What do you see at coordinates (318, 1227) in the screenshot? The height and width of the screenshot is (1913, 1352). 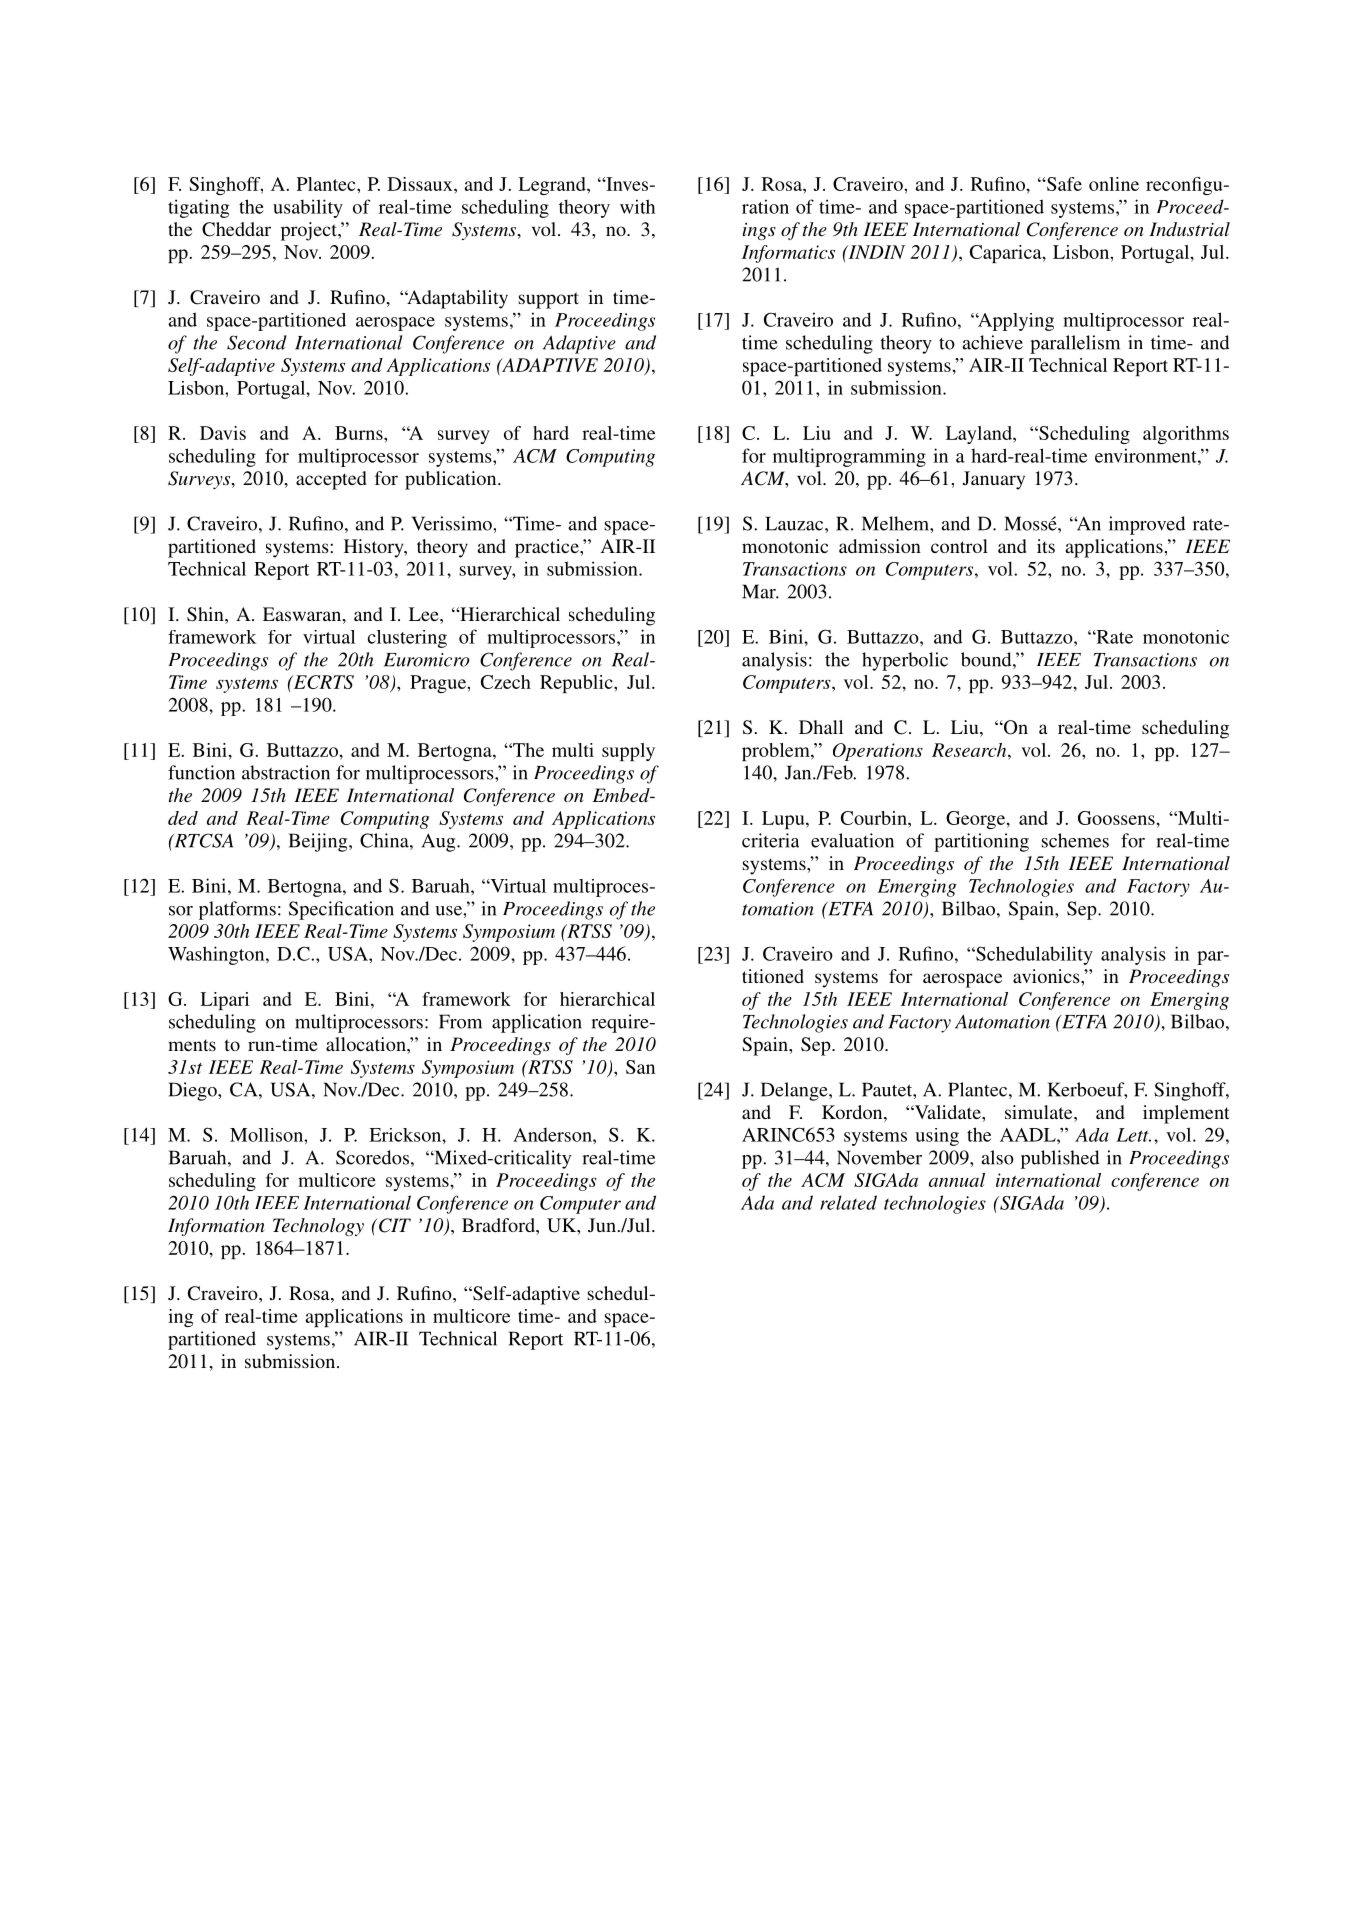 I see `Technology` at bounding box center [318, 1227].
